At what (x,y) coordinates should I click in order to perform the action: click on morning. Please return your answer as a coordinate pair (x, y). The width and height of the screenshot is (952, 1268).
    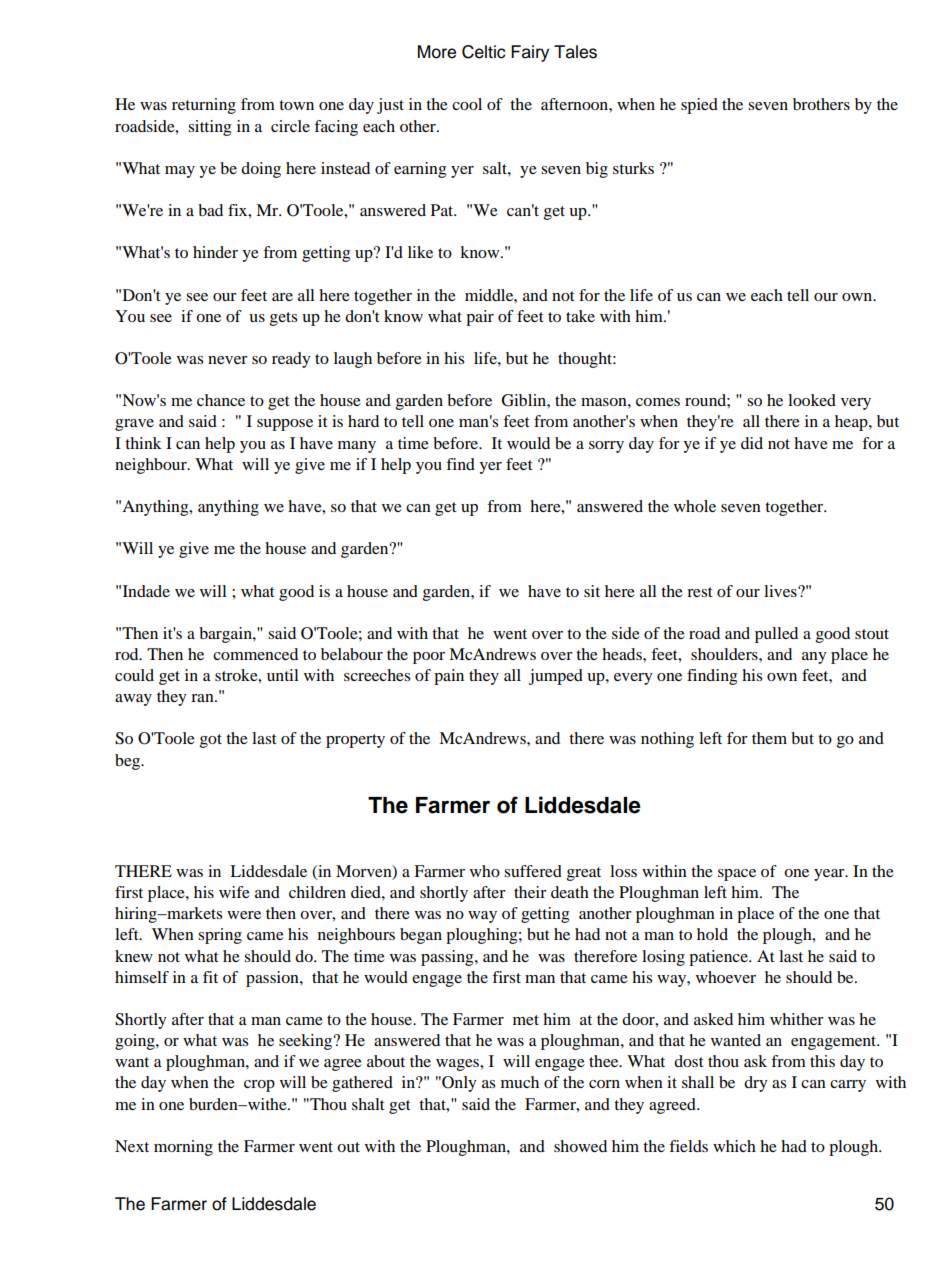
    Looking at the image, I should click on (183, 1148).
